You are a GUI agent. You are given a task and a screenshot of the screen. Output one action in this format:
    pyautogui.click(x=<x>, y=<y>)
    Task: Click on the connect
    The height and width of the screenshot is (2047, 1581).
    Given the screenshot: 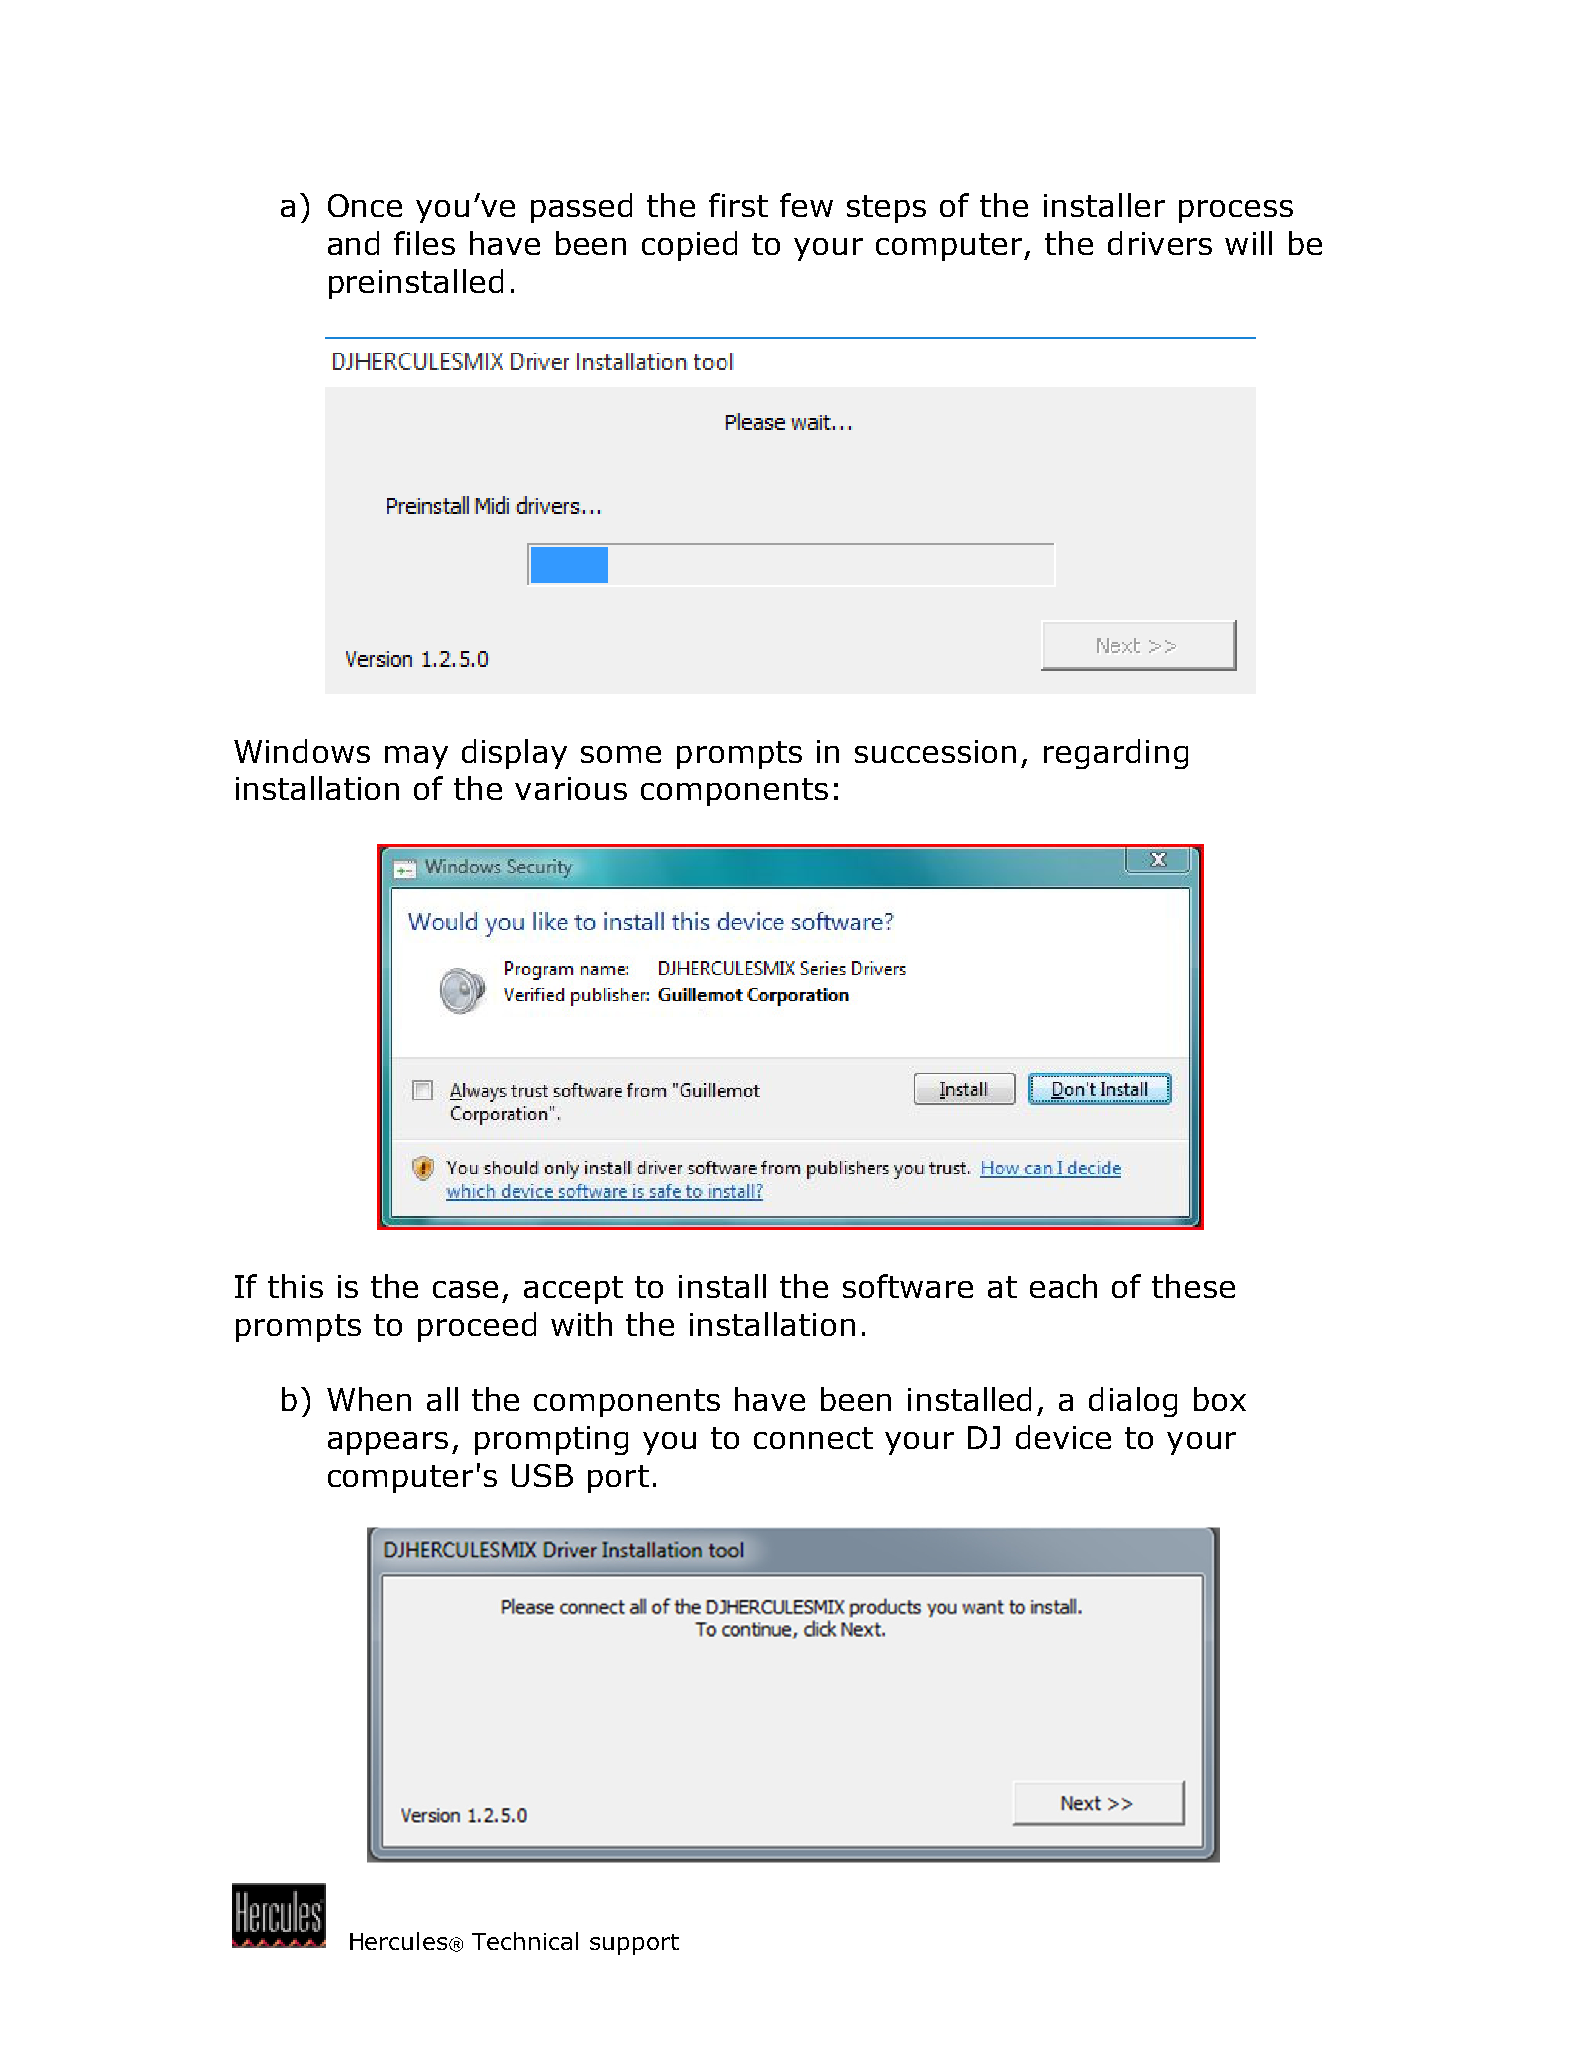 What is the action you would take?
    pyautogui.click(x=813, y=1438)
